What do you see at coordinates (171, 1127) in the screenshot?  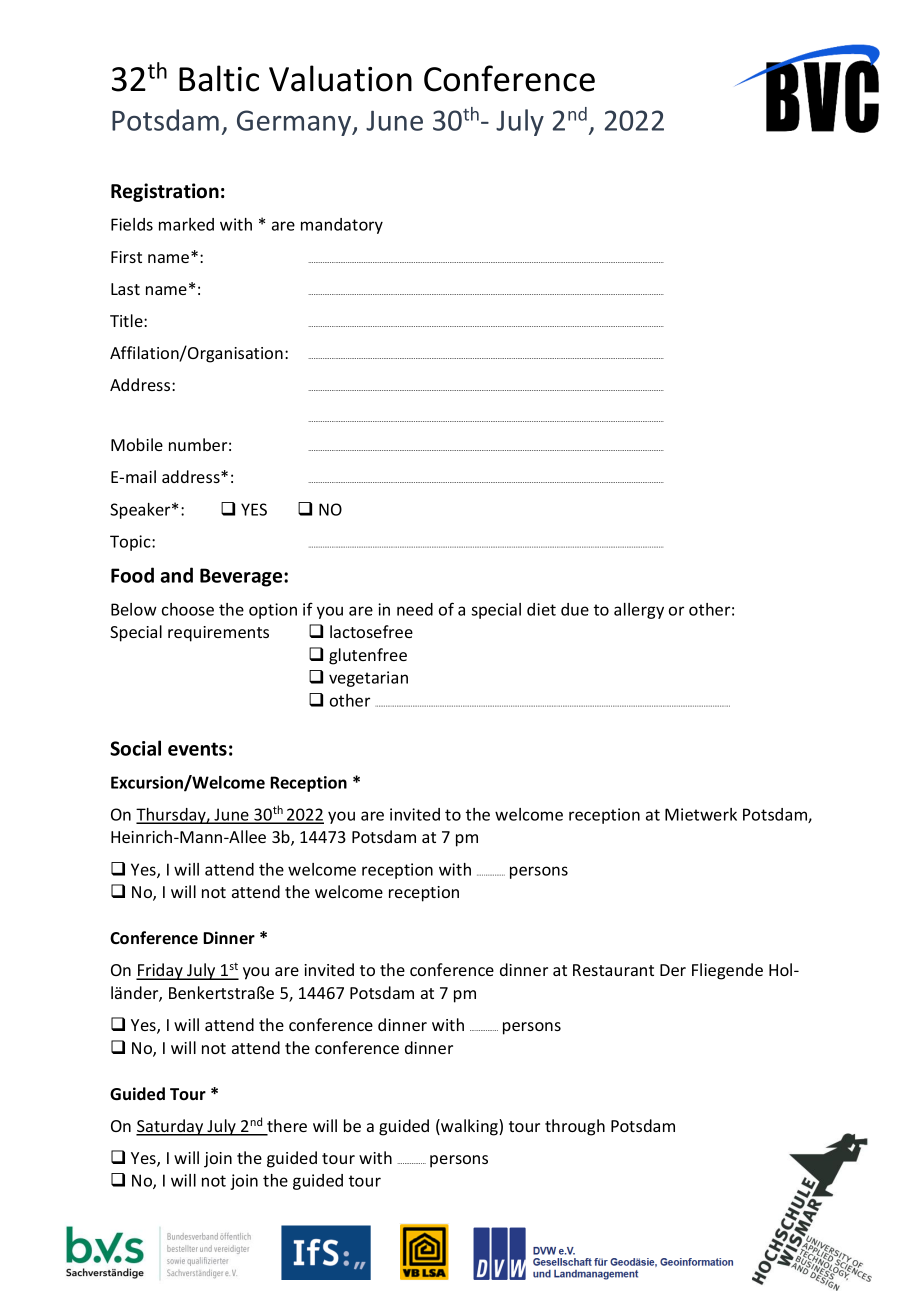 I see `Saturday` at bounding box center [171, 1127].
